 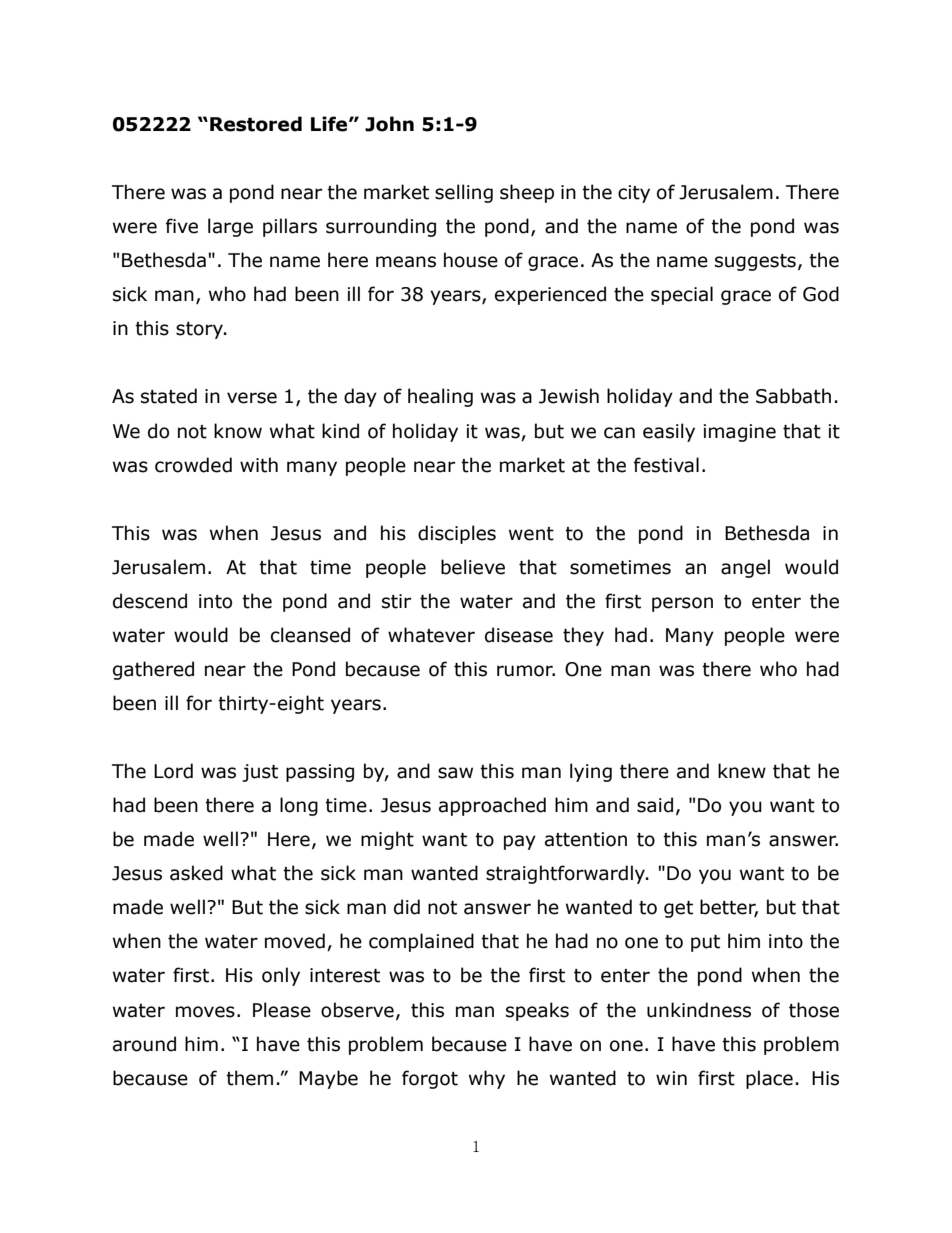 I want to click on knew, so click(x=742, y=771).
